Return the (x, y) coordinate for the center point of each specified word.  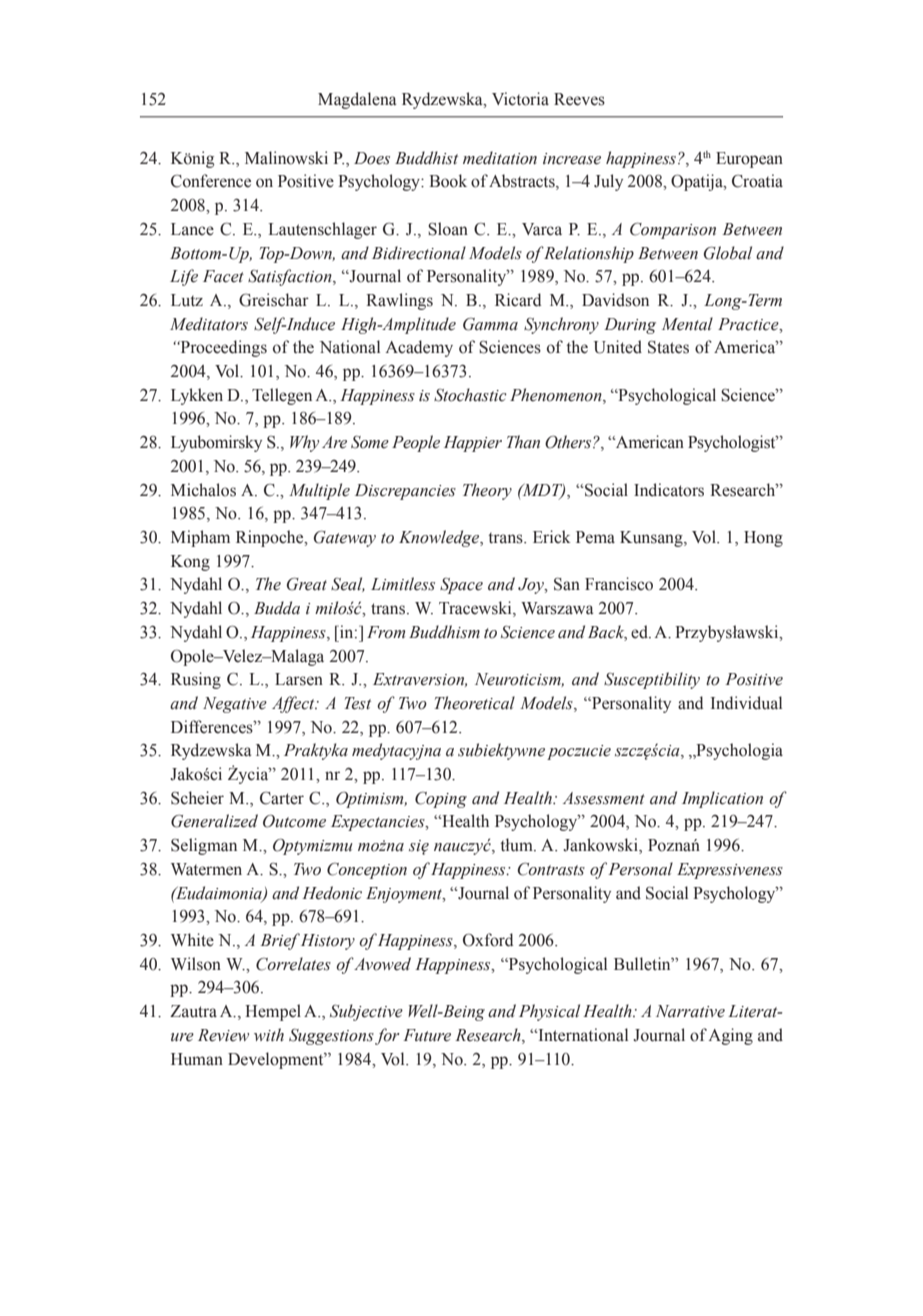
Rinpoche (271, 538)
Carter (282, 798)
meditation (500, 158)
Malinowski (286, 158)
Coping (441, 800)
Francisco (619, 584)
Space (461, 586)
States (668, 347)
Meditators (209, 324)
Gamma (490, 324)
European (749, 160)
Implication (722, 799)
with (269, 1034)
